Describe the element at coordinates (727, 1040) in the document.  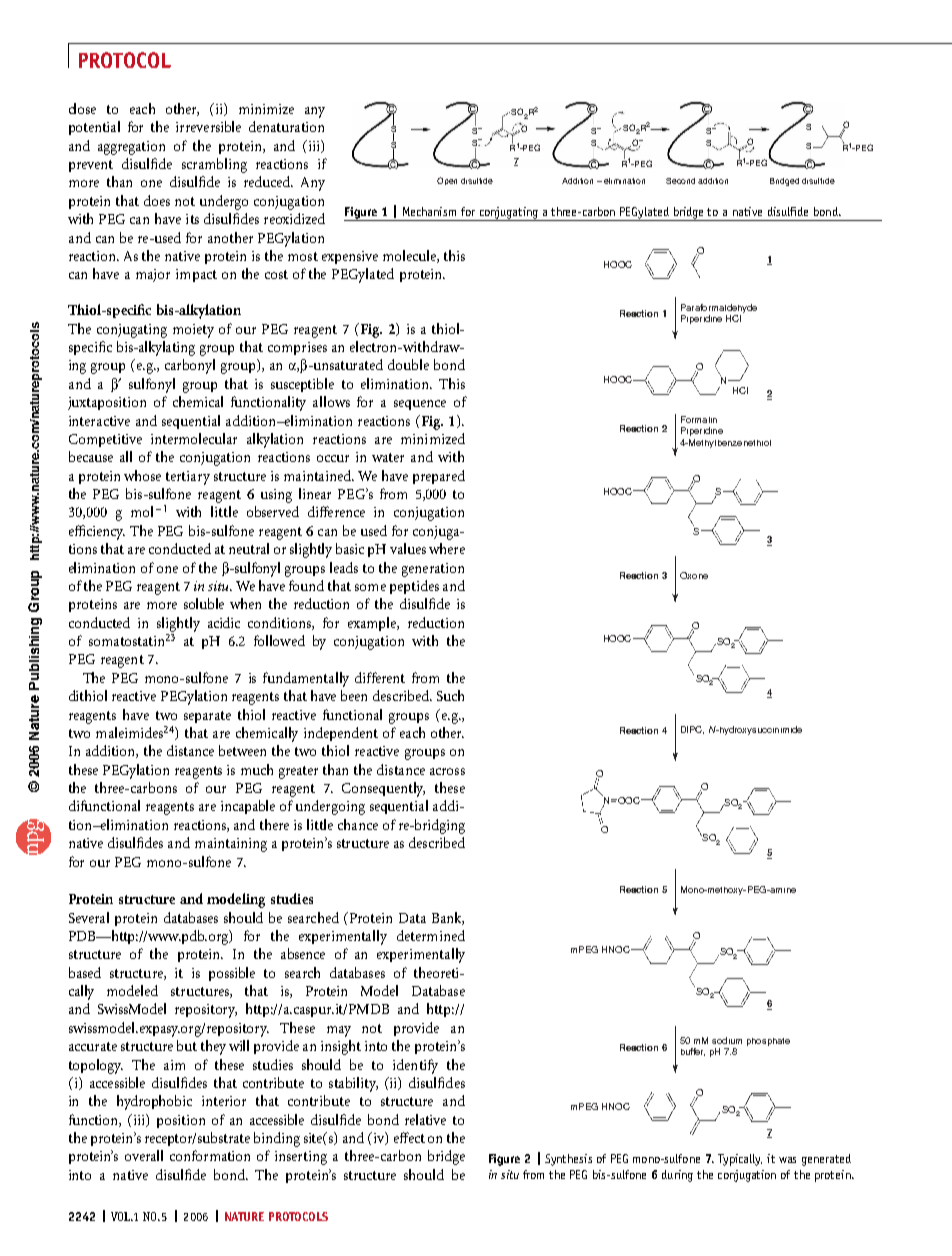
I see `sodium` at that location.
